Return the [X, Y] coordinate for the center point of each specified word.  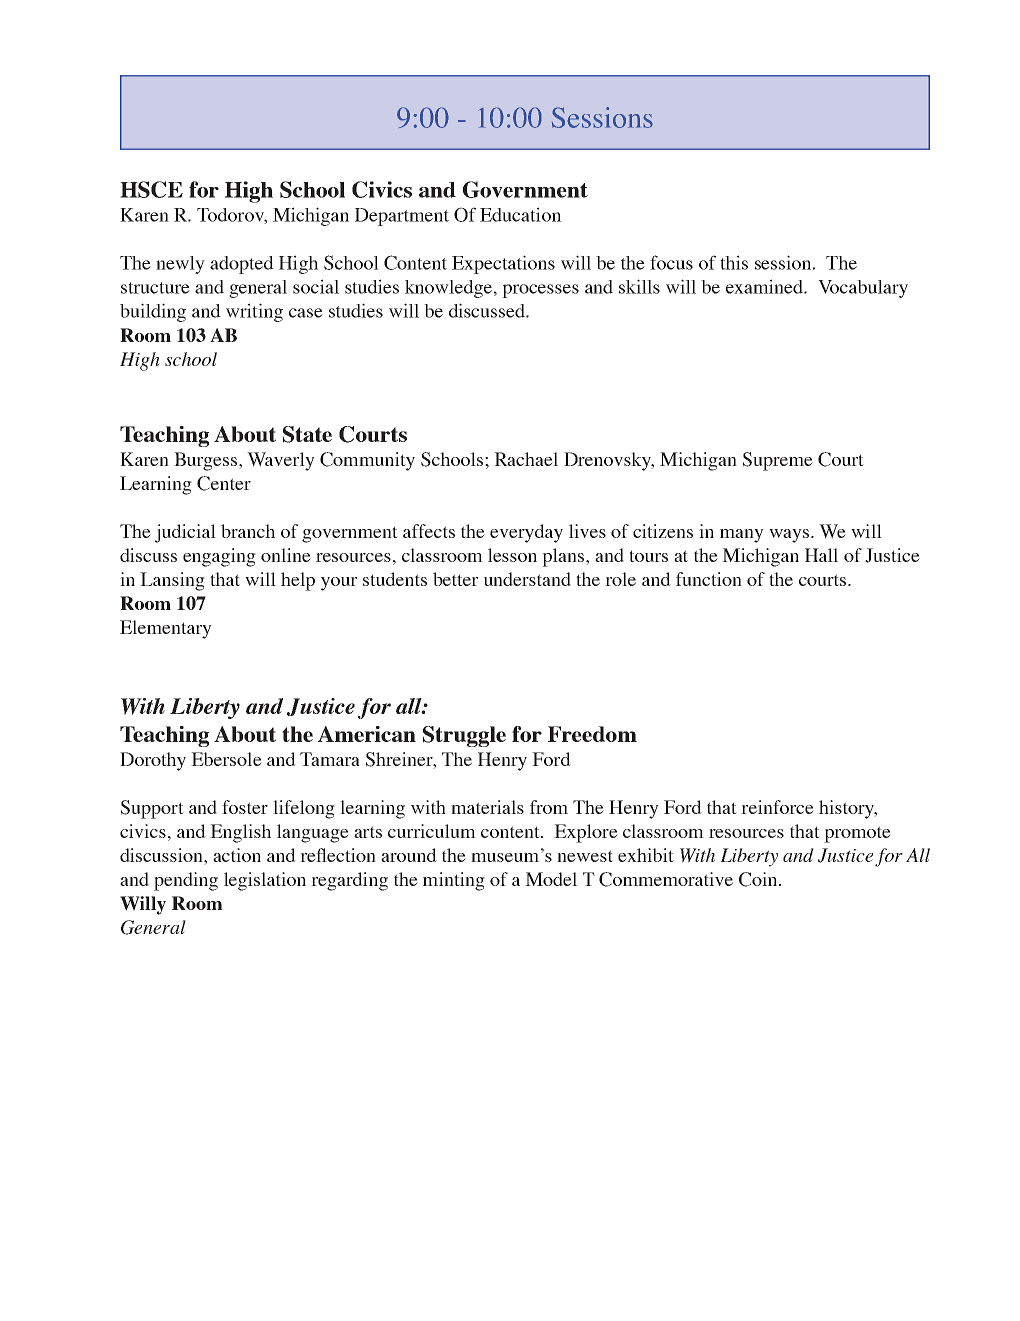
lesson [512, 555]
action [237, 855]
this [734, 262]
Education [520, 214]
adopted [242, 265]
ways [790, 536]
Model [551, 879]
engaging [219, 557]
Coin [759, 879]
